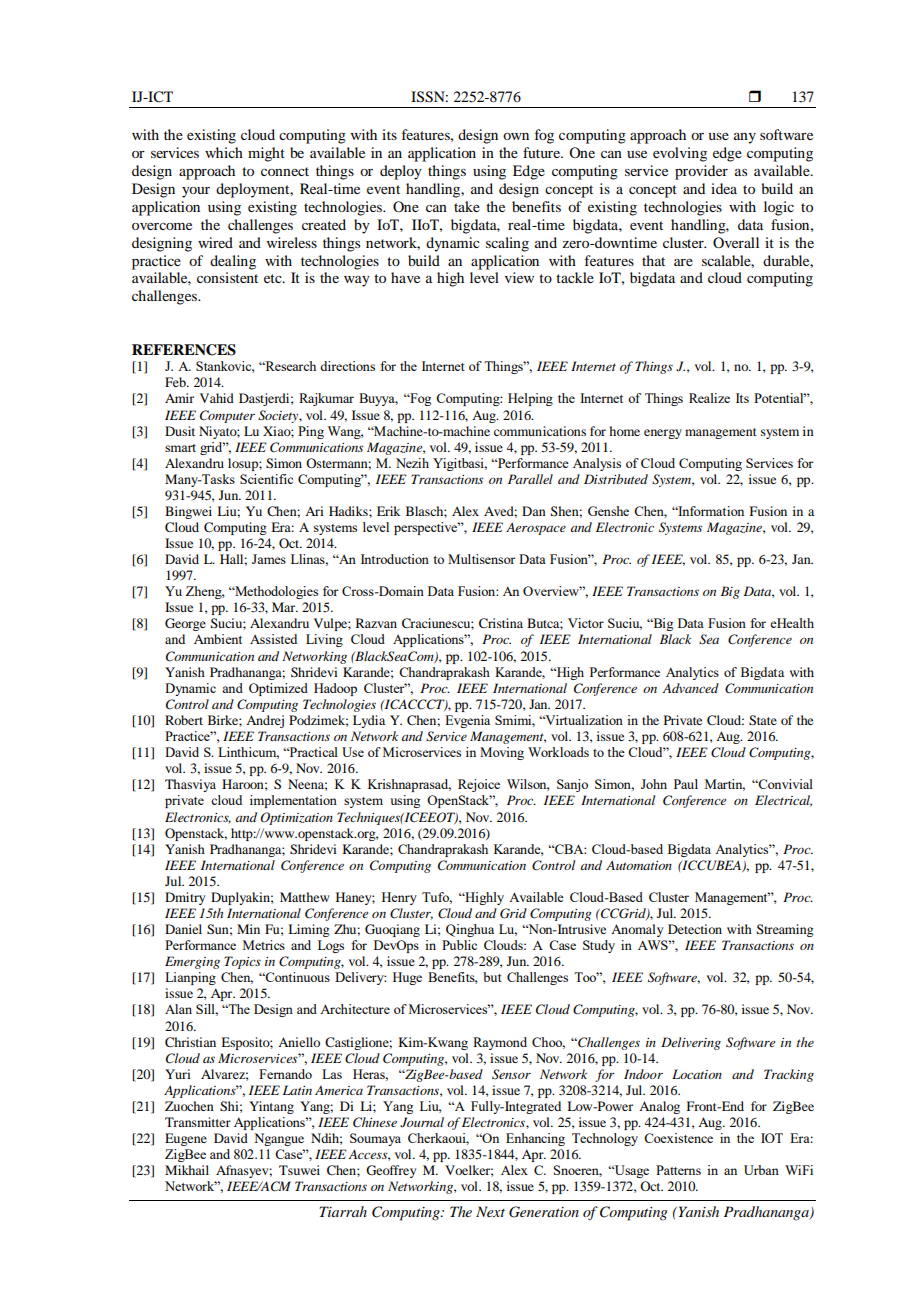 The width and height of the screenshot is (924, 1308). I want to click on idea, so click(724, 188).
